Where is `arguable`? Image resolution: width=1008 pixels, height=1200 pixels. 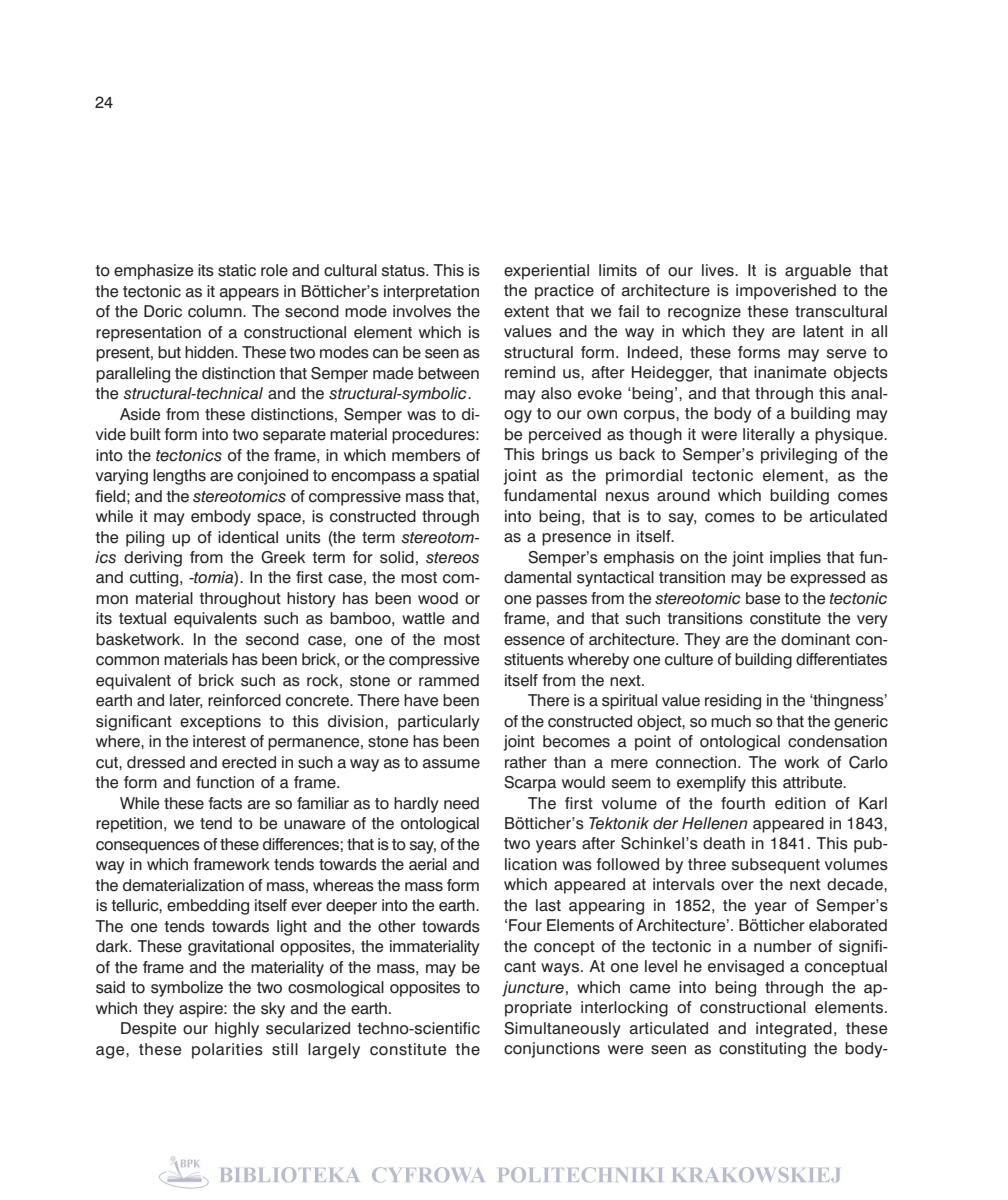
arguable is located at coordinates (818, 272).
